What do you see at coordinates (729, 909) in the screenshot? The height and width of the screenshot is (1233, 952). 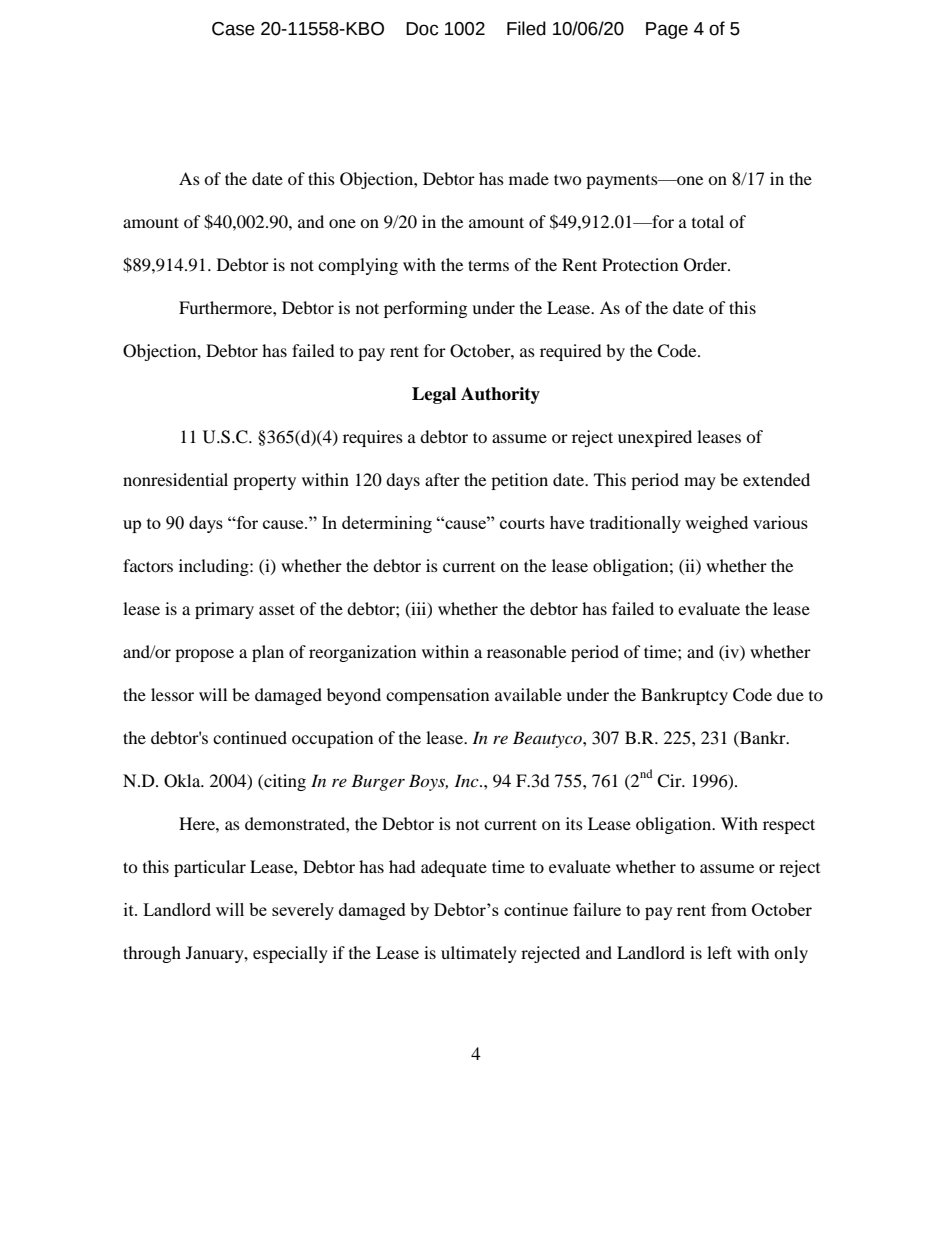 I see `from` at bounding box center [729, 909].
